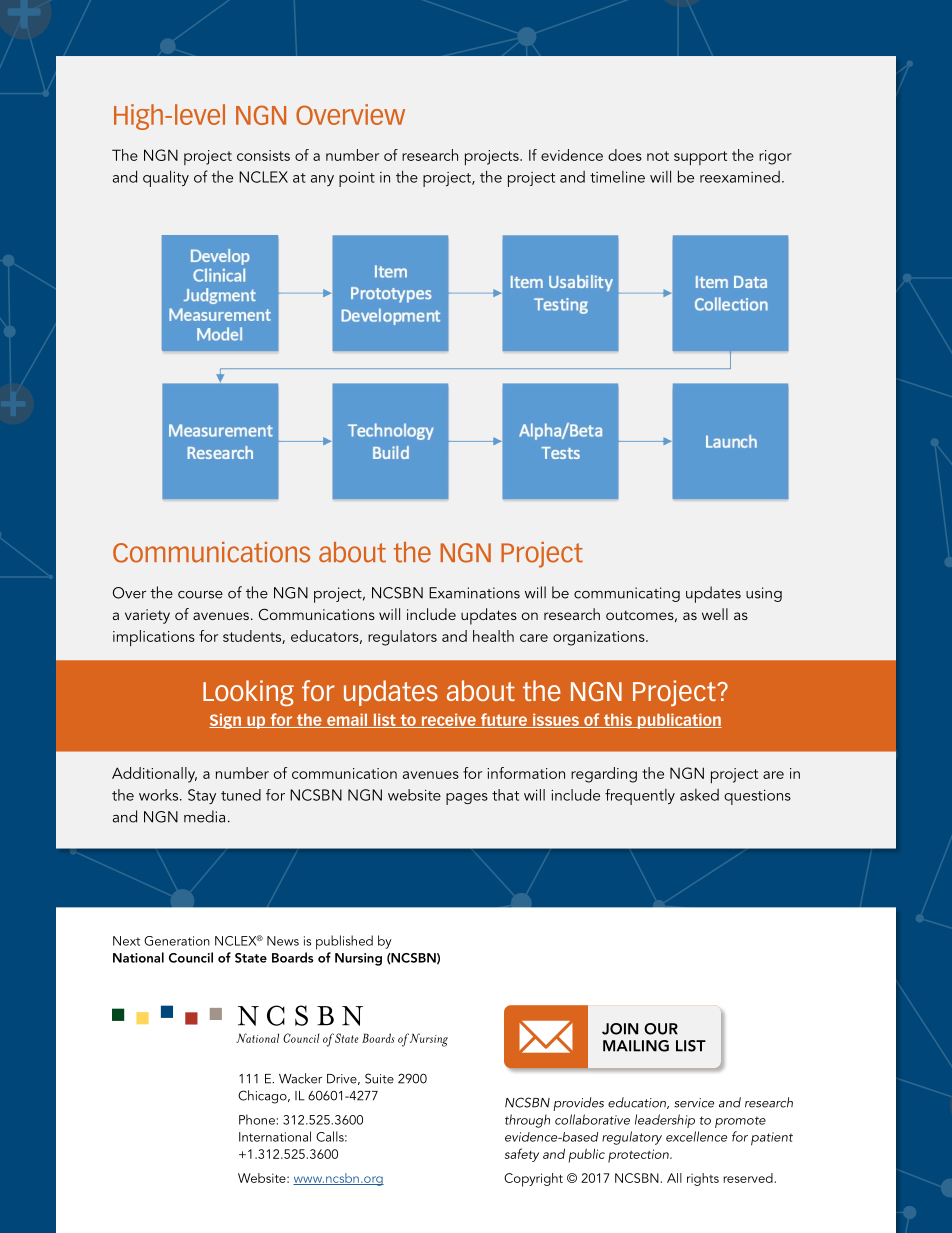  Describe the element at coordinates (204, 816) in the screenshot. I see `media` at that location.
